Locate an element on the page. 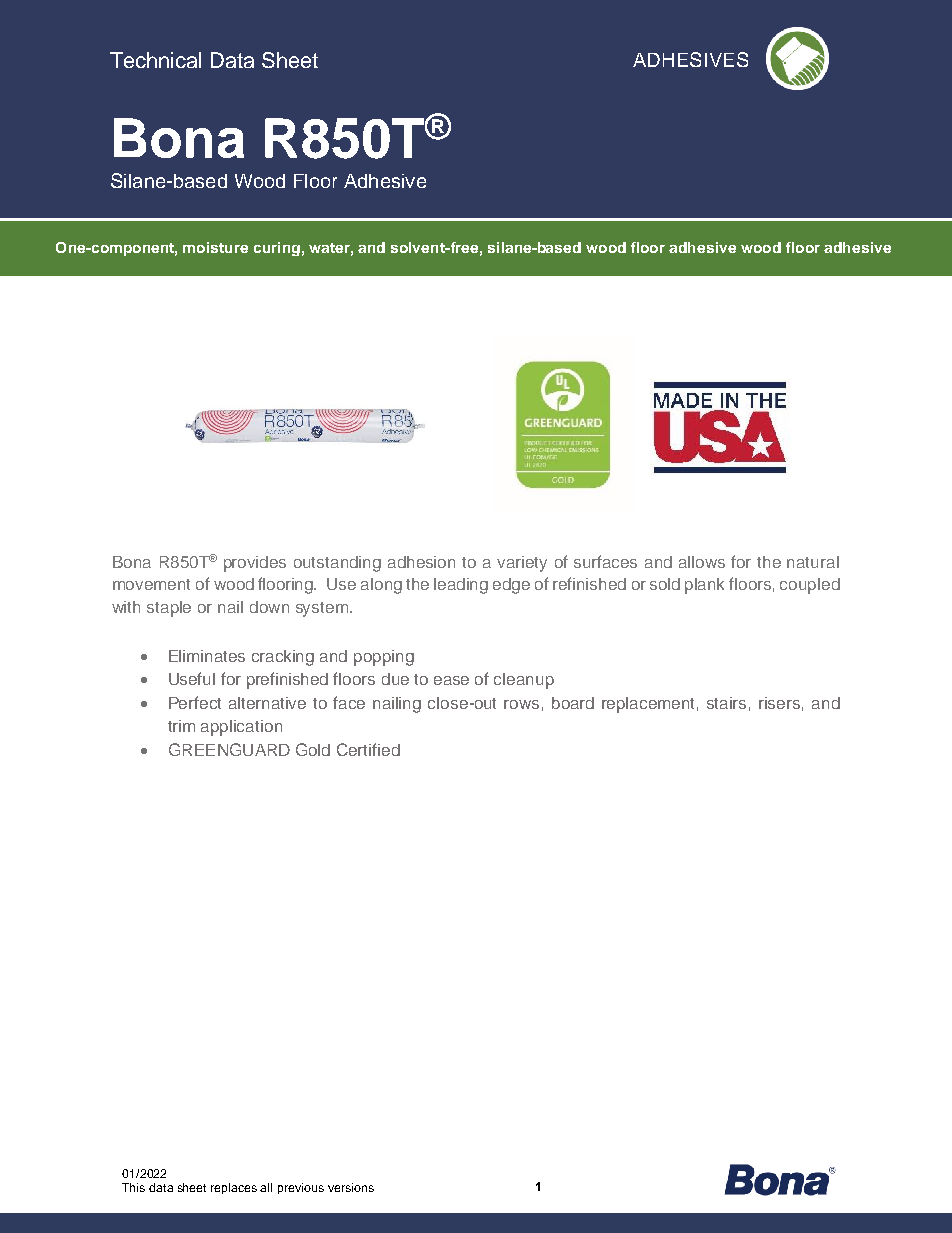 This document has height=1233, width=952. moisture is located at coordinates (215, 247).
